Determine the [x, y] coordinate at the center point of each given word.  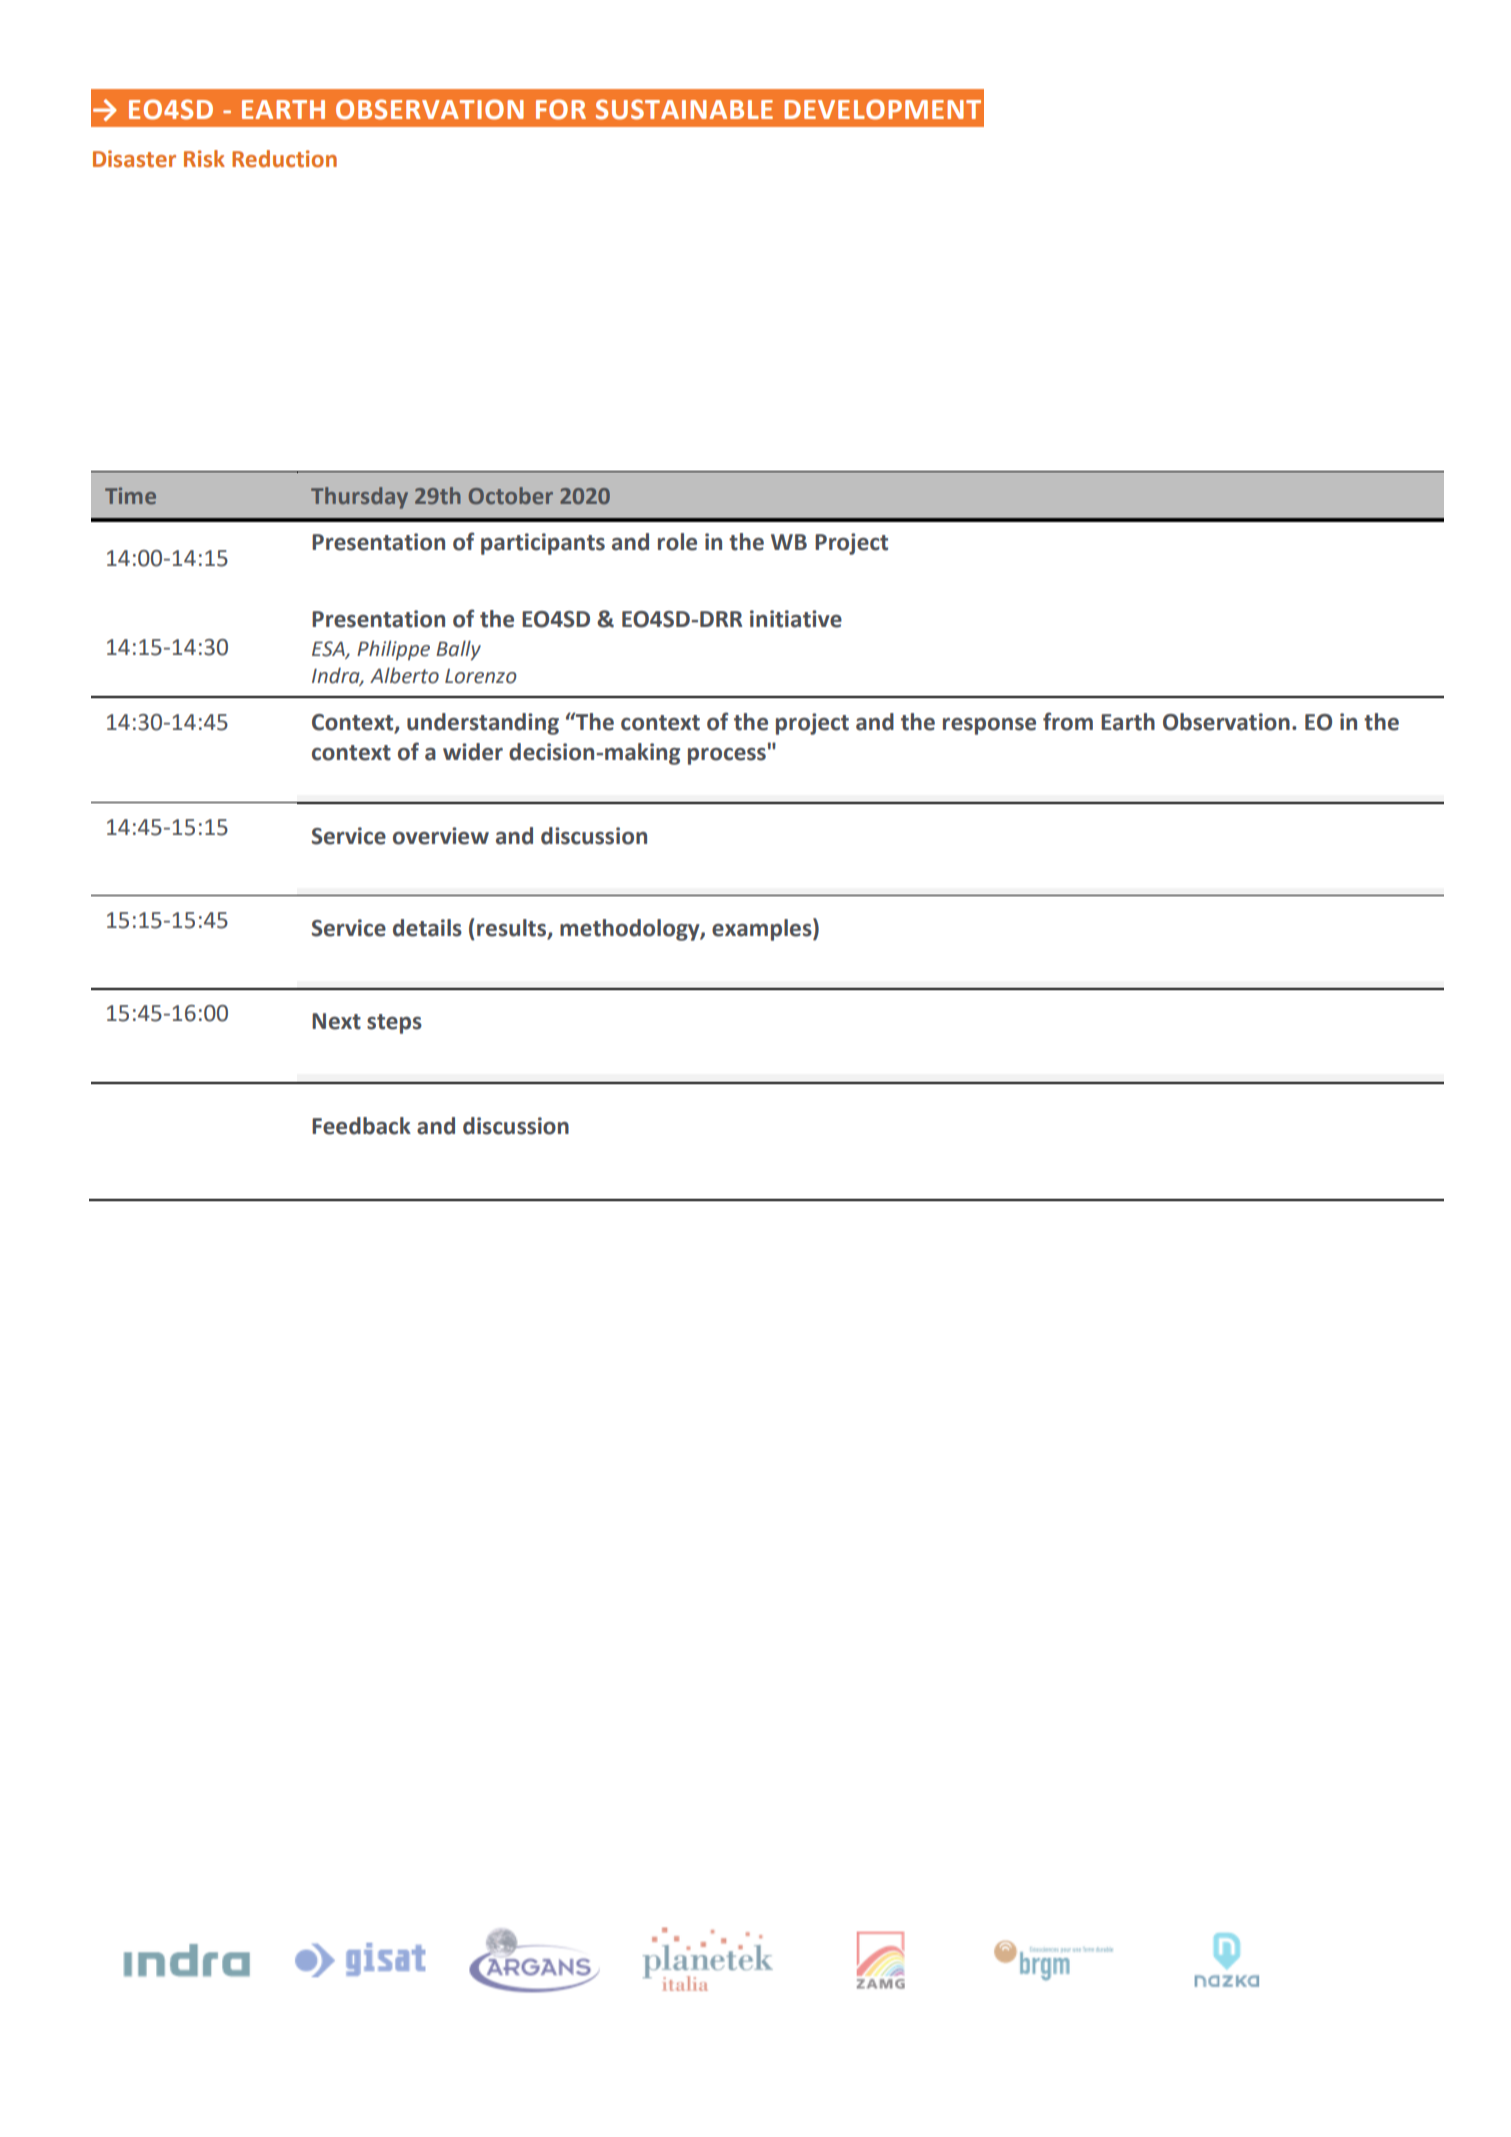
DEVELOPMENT [882, 109]
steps [394, 1024]
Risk [204, 159]
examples [763, 929]
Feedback [361, 1126]
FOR [561, 109]
